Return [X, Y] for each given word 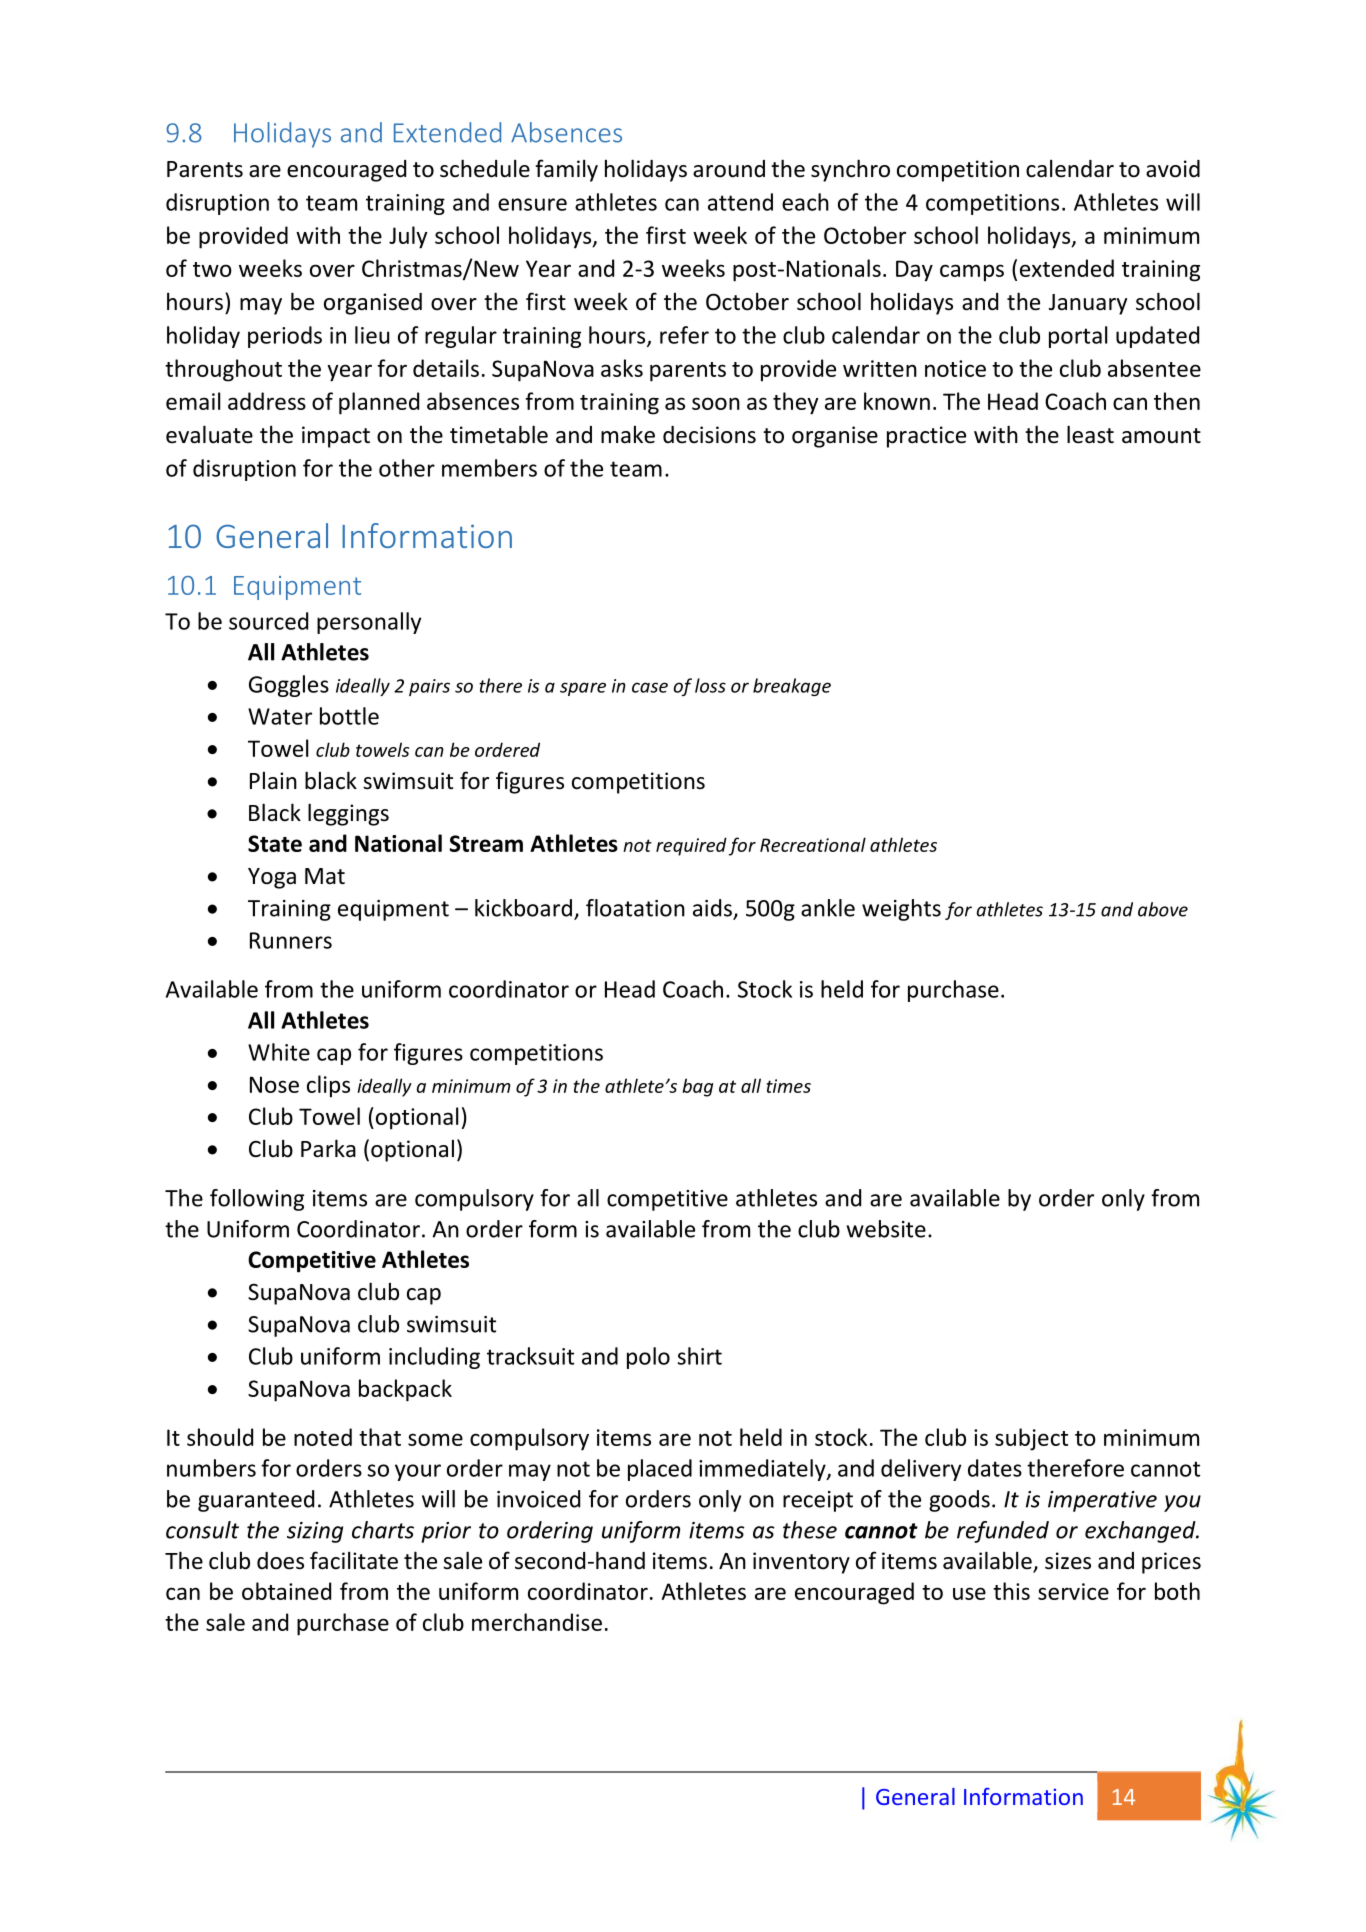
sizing [315, 1532]
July [408, 237]
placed [660, 1470]
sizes [1068, 1561]
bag [697, 1087]
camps [972, 273]
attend [740, 202]
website [886, 1229]
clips [328, 1086]
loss [710, 685]
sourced [268, 621]
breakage [792, 687]
